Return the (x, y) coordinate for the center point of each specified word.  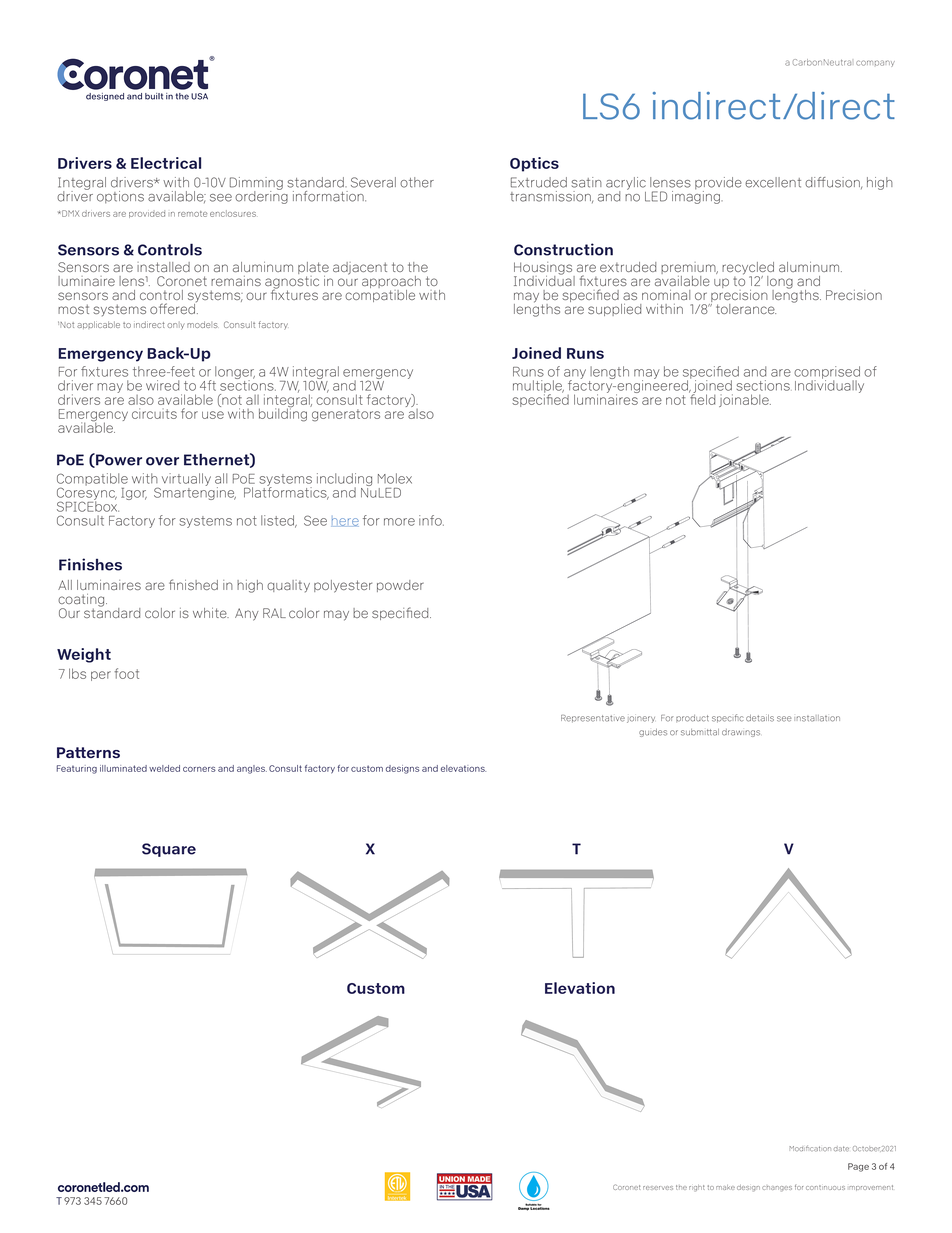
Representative (593, 719)
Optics (534, 164)
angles (252, 769)
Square (169, 850)
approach (391, 283)
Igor (134, 494)
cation (820, 1148)
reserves (658, 1188)
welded (164, 768)
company (875, 63)
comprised (827, 374)
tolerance (746, 309)
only (176, 326)
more (399, 522)
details (760, 718)
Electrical (166, 163)
